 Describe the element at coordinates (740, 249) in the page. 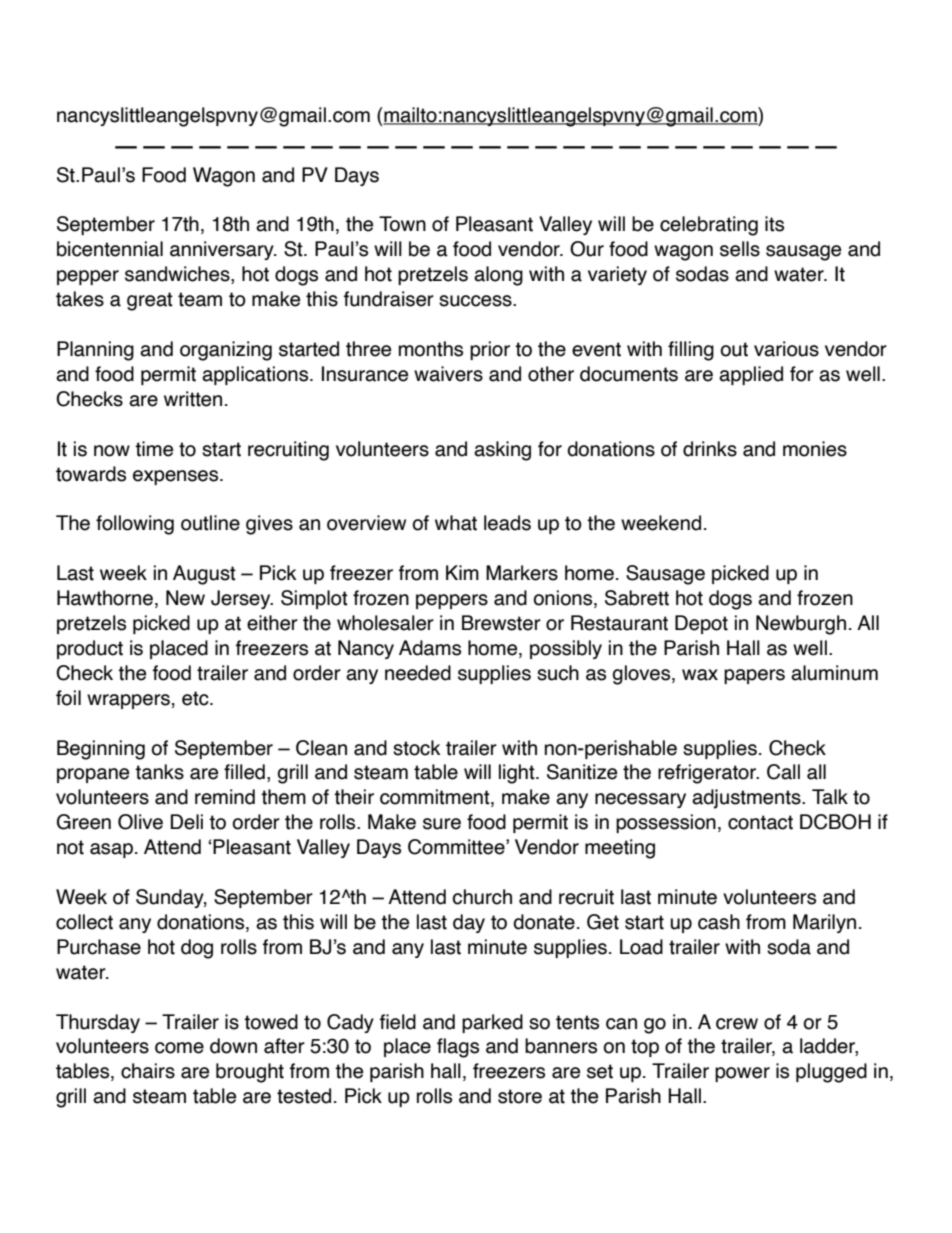

I see `sells` at that location.
